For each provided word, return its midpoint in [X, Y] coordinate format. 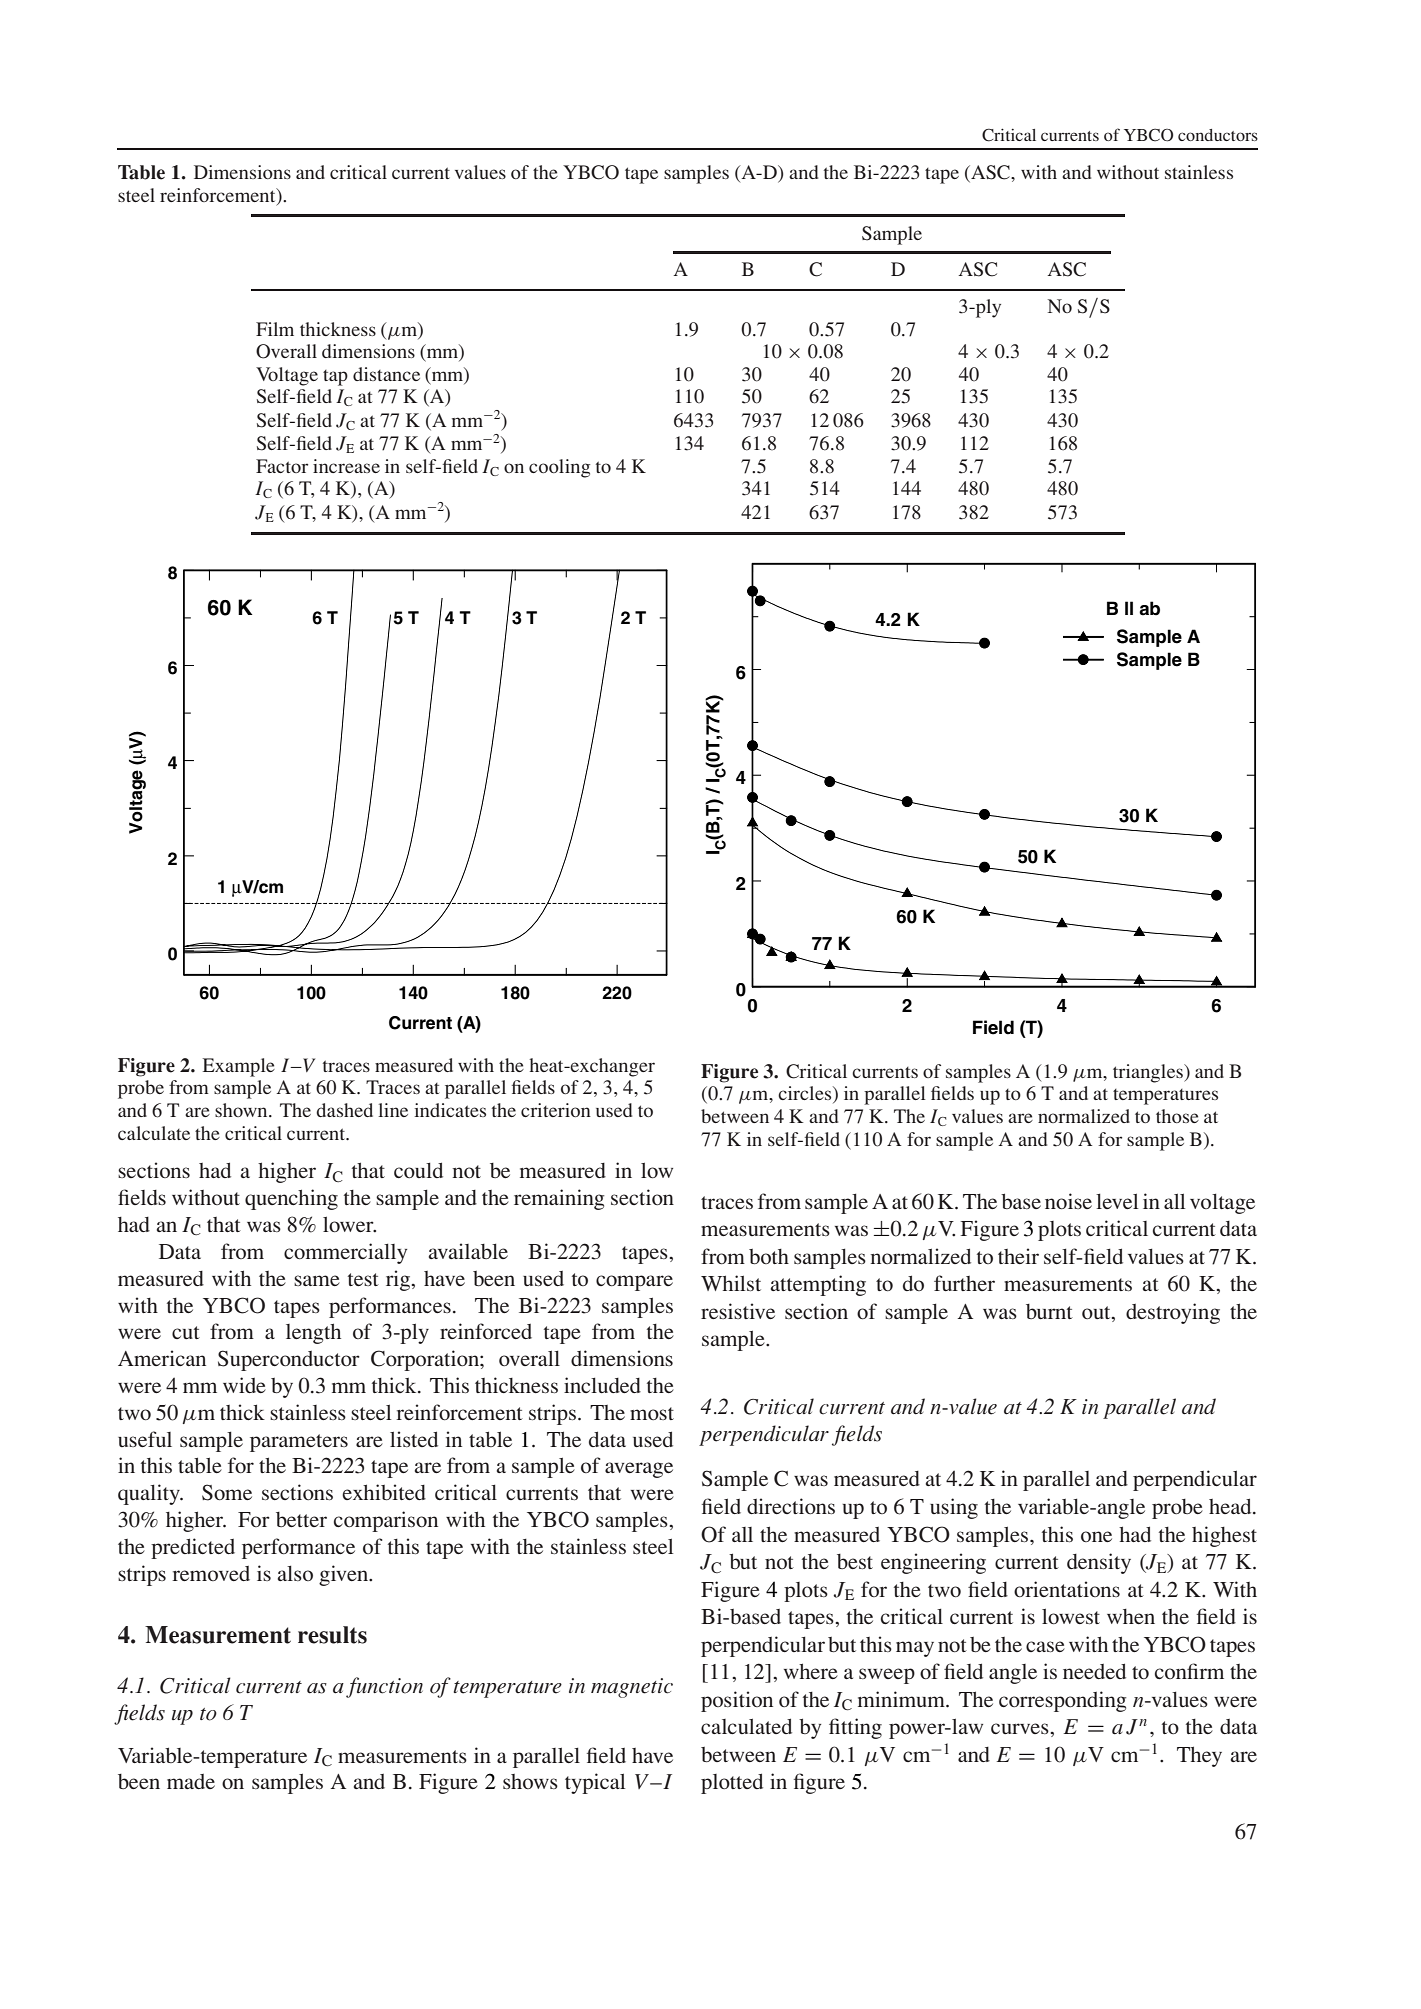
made [191, 1781]
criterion [556, 1110]
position [737, 1701]
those [1177, 1116]
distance [386, 374]
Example [239, 1067]
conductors [1218, 135]
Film [275, 329]
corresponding [1062, 1701]
